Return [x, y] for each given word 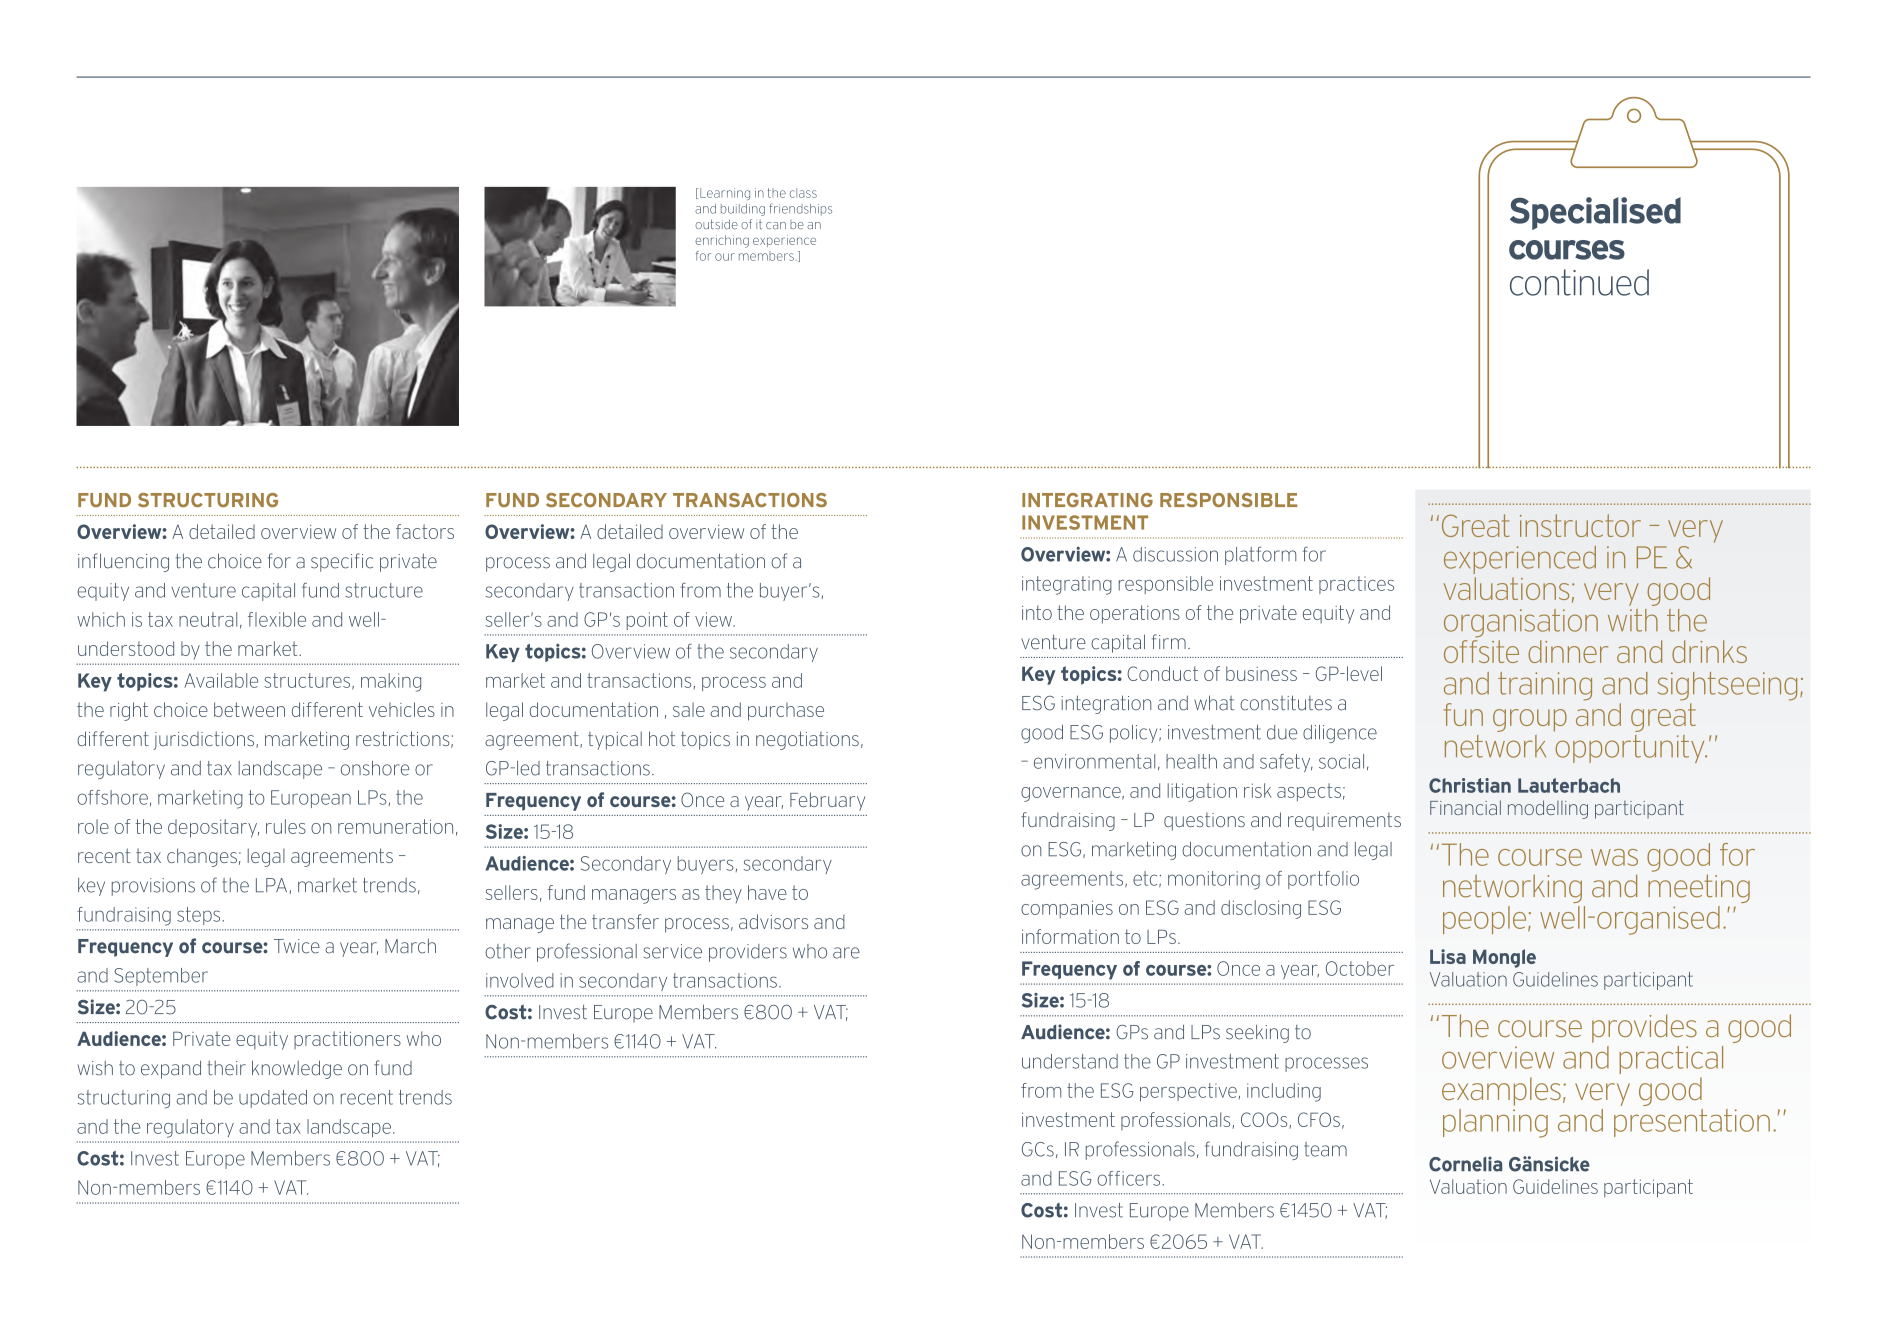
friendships [800, 209]
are [846, 953]
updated [273, 1099]
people [1486, 920]
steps [200, 916]
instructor [1580, 525]
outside [716, 224]
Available [221, 680]
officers [1130, 1178]
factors [425, 531]
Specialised [1595, 213]
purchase [786, 711]
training [1545, 686]
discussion [1175, 554]
